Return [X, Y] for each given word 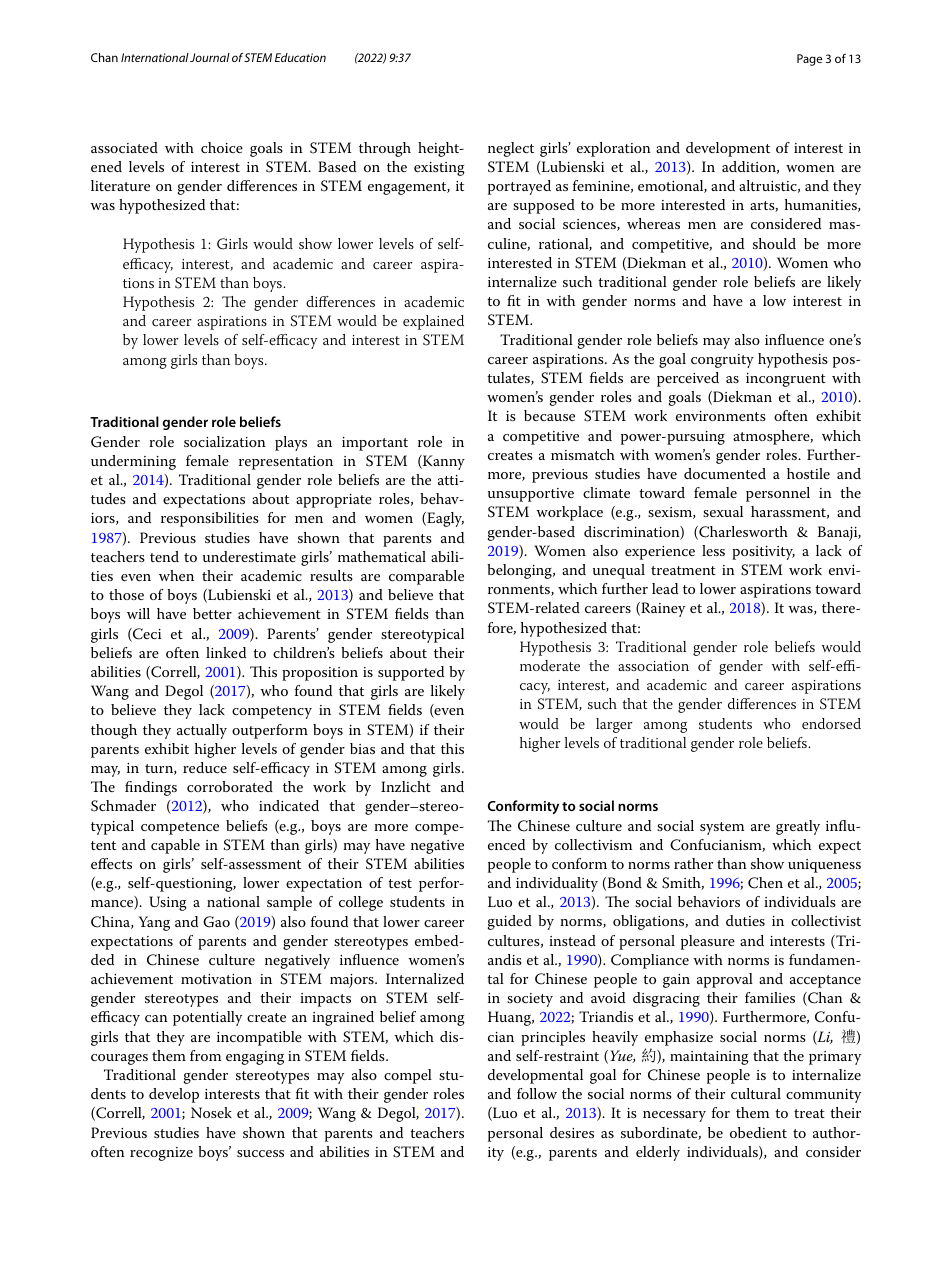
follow [537, 1093]
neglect [511, 149]
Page [809, 60]
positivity [763, 553]
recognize [161, 1154]
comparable [426, 577]
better [212, 613]
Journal [210, 57]
